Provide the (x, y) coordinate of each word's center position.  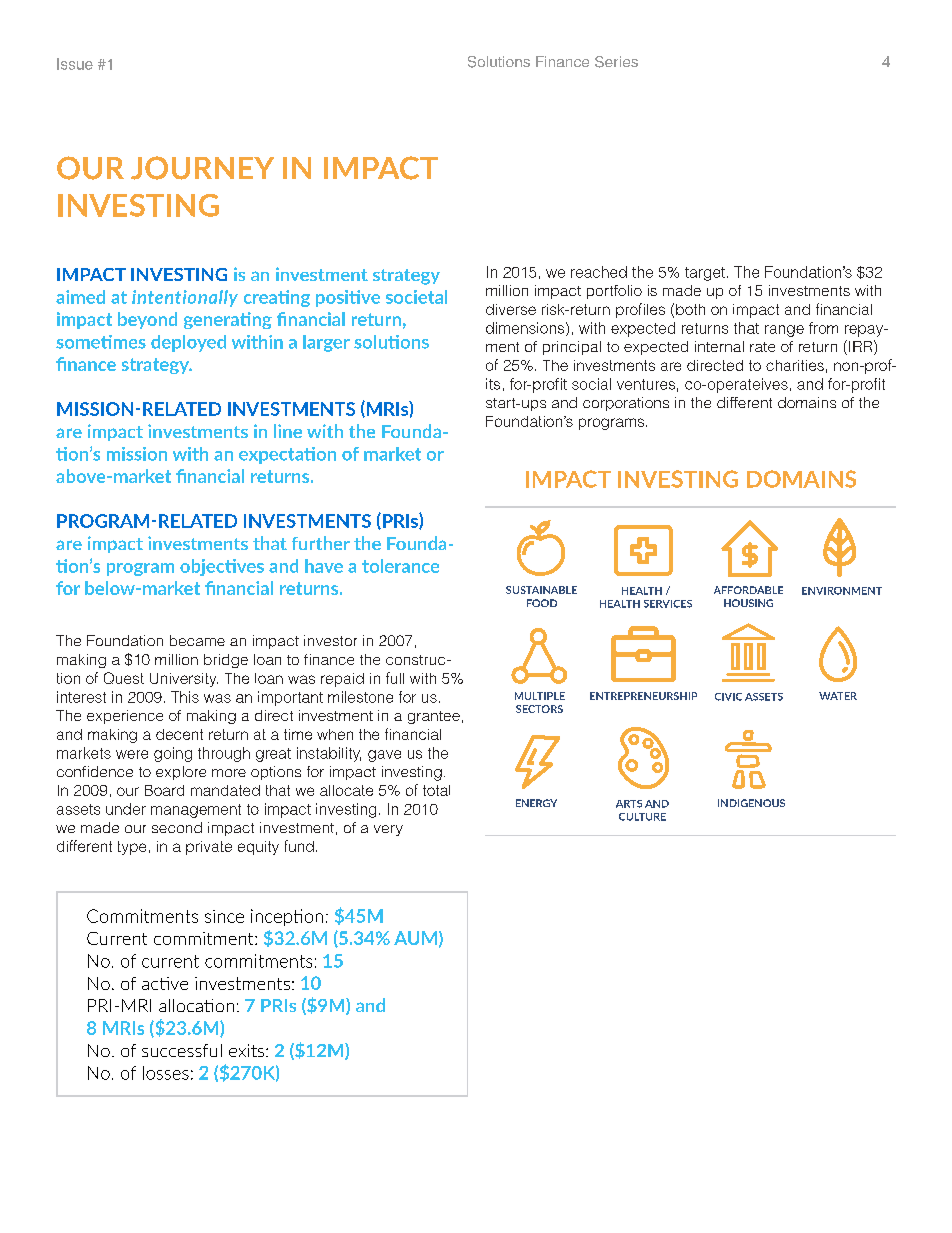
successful (182, 1050)
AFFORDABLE (748, 590)
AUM (415, 938)
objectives (222, 567)
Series (616, 62)
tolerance (400, 566)
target (706, 274)
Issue (75, 64)
